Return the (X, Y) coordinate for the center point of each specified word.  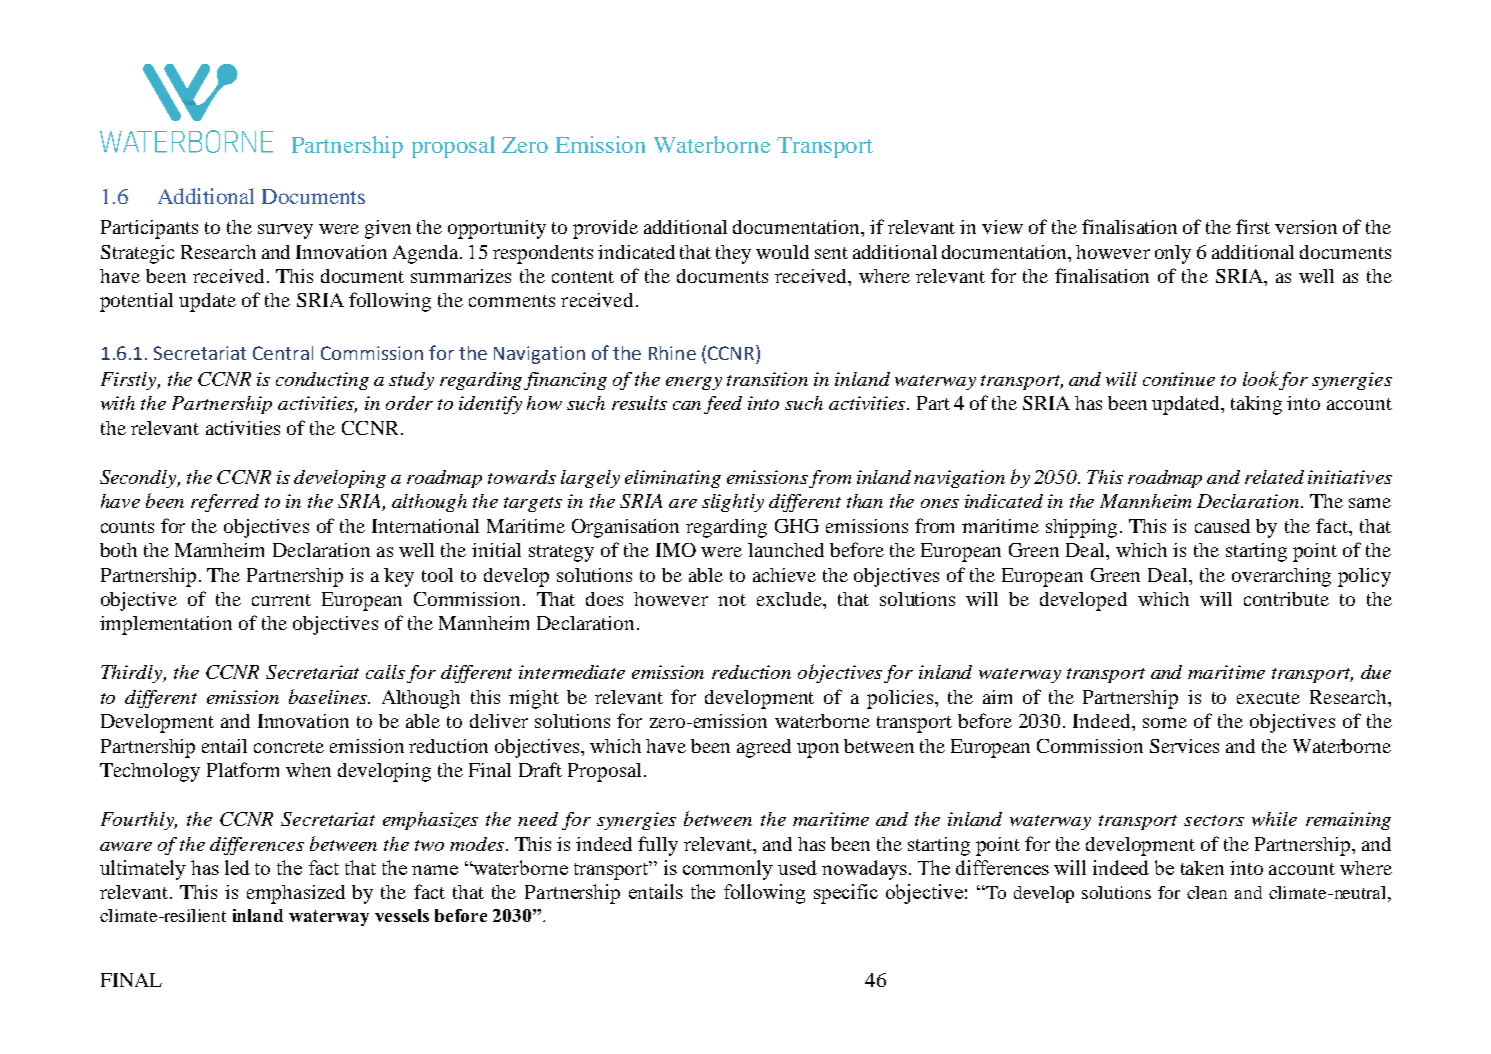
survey (285, 231)
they (733, 254)
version (1306, 227)
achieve (784, 575)
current (281, 600)
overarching (1281, 577)
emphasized (296, 894)
